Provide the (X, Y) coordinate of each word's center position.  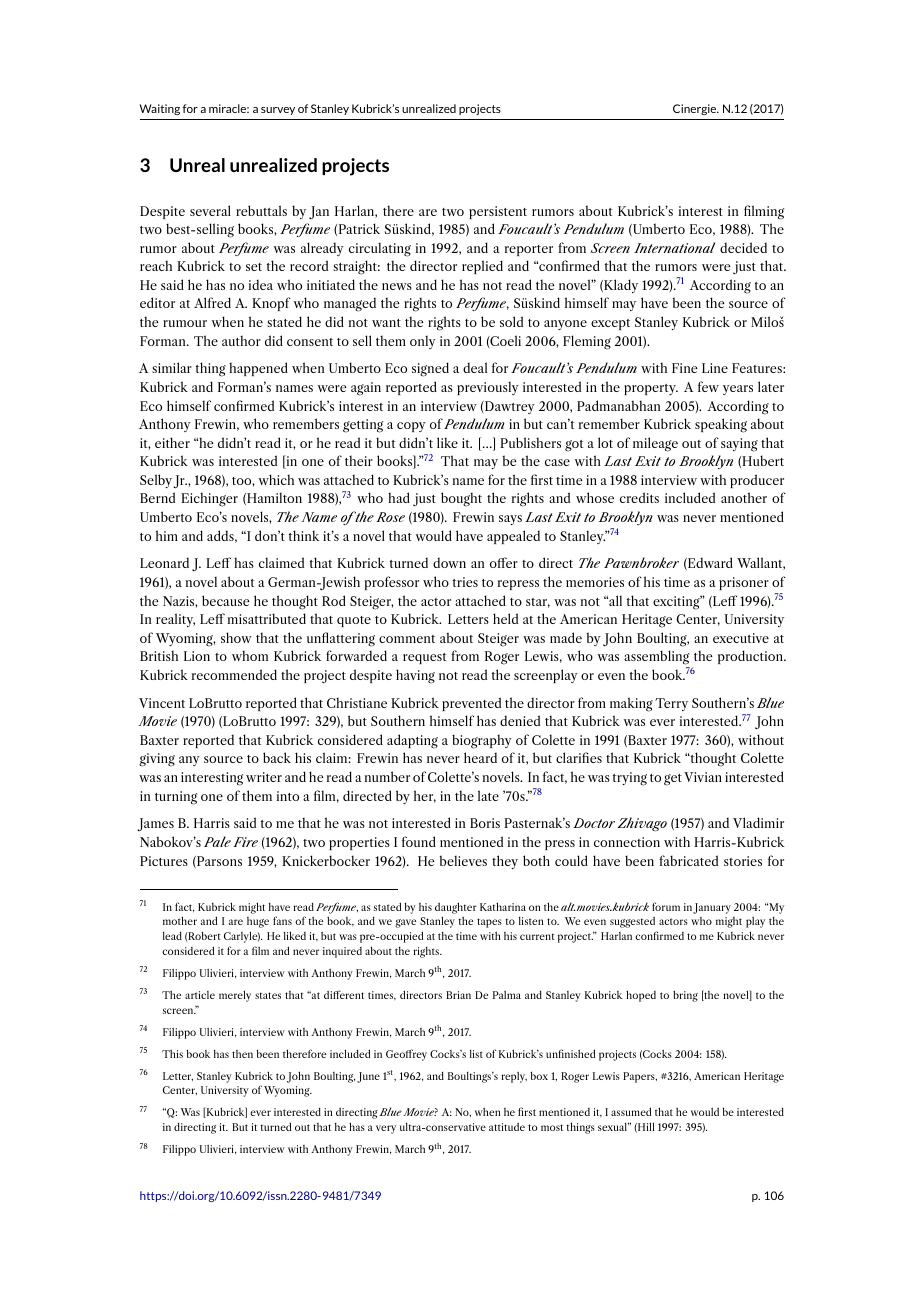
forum (666, 906)
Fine (685, 368)
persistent (498, 212)
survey (278, 111)
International (674, 247)
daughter (456, 908)
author (241, 340)
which (276, 479)
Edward (709, 563)
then (242, 1054)
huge (258, 922)
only (423, 342)
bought (461, 499)
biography (482, 741)
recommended (234, 674)
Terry (671, 704)
